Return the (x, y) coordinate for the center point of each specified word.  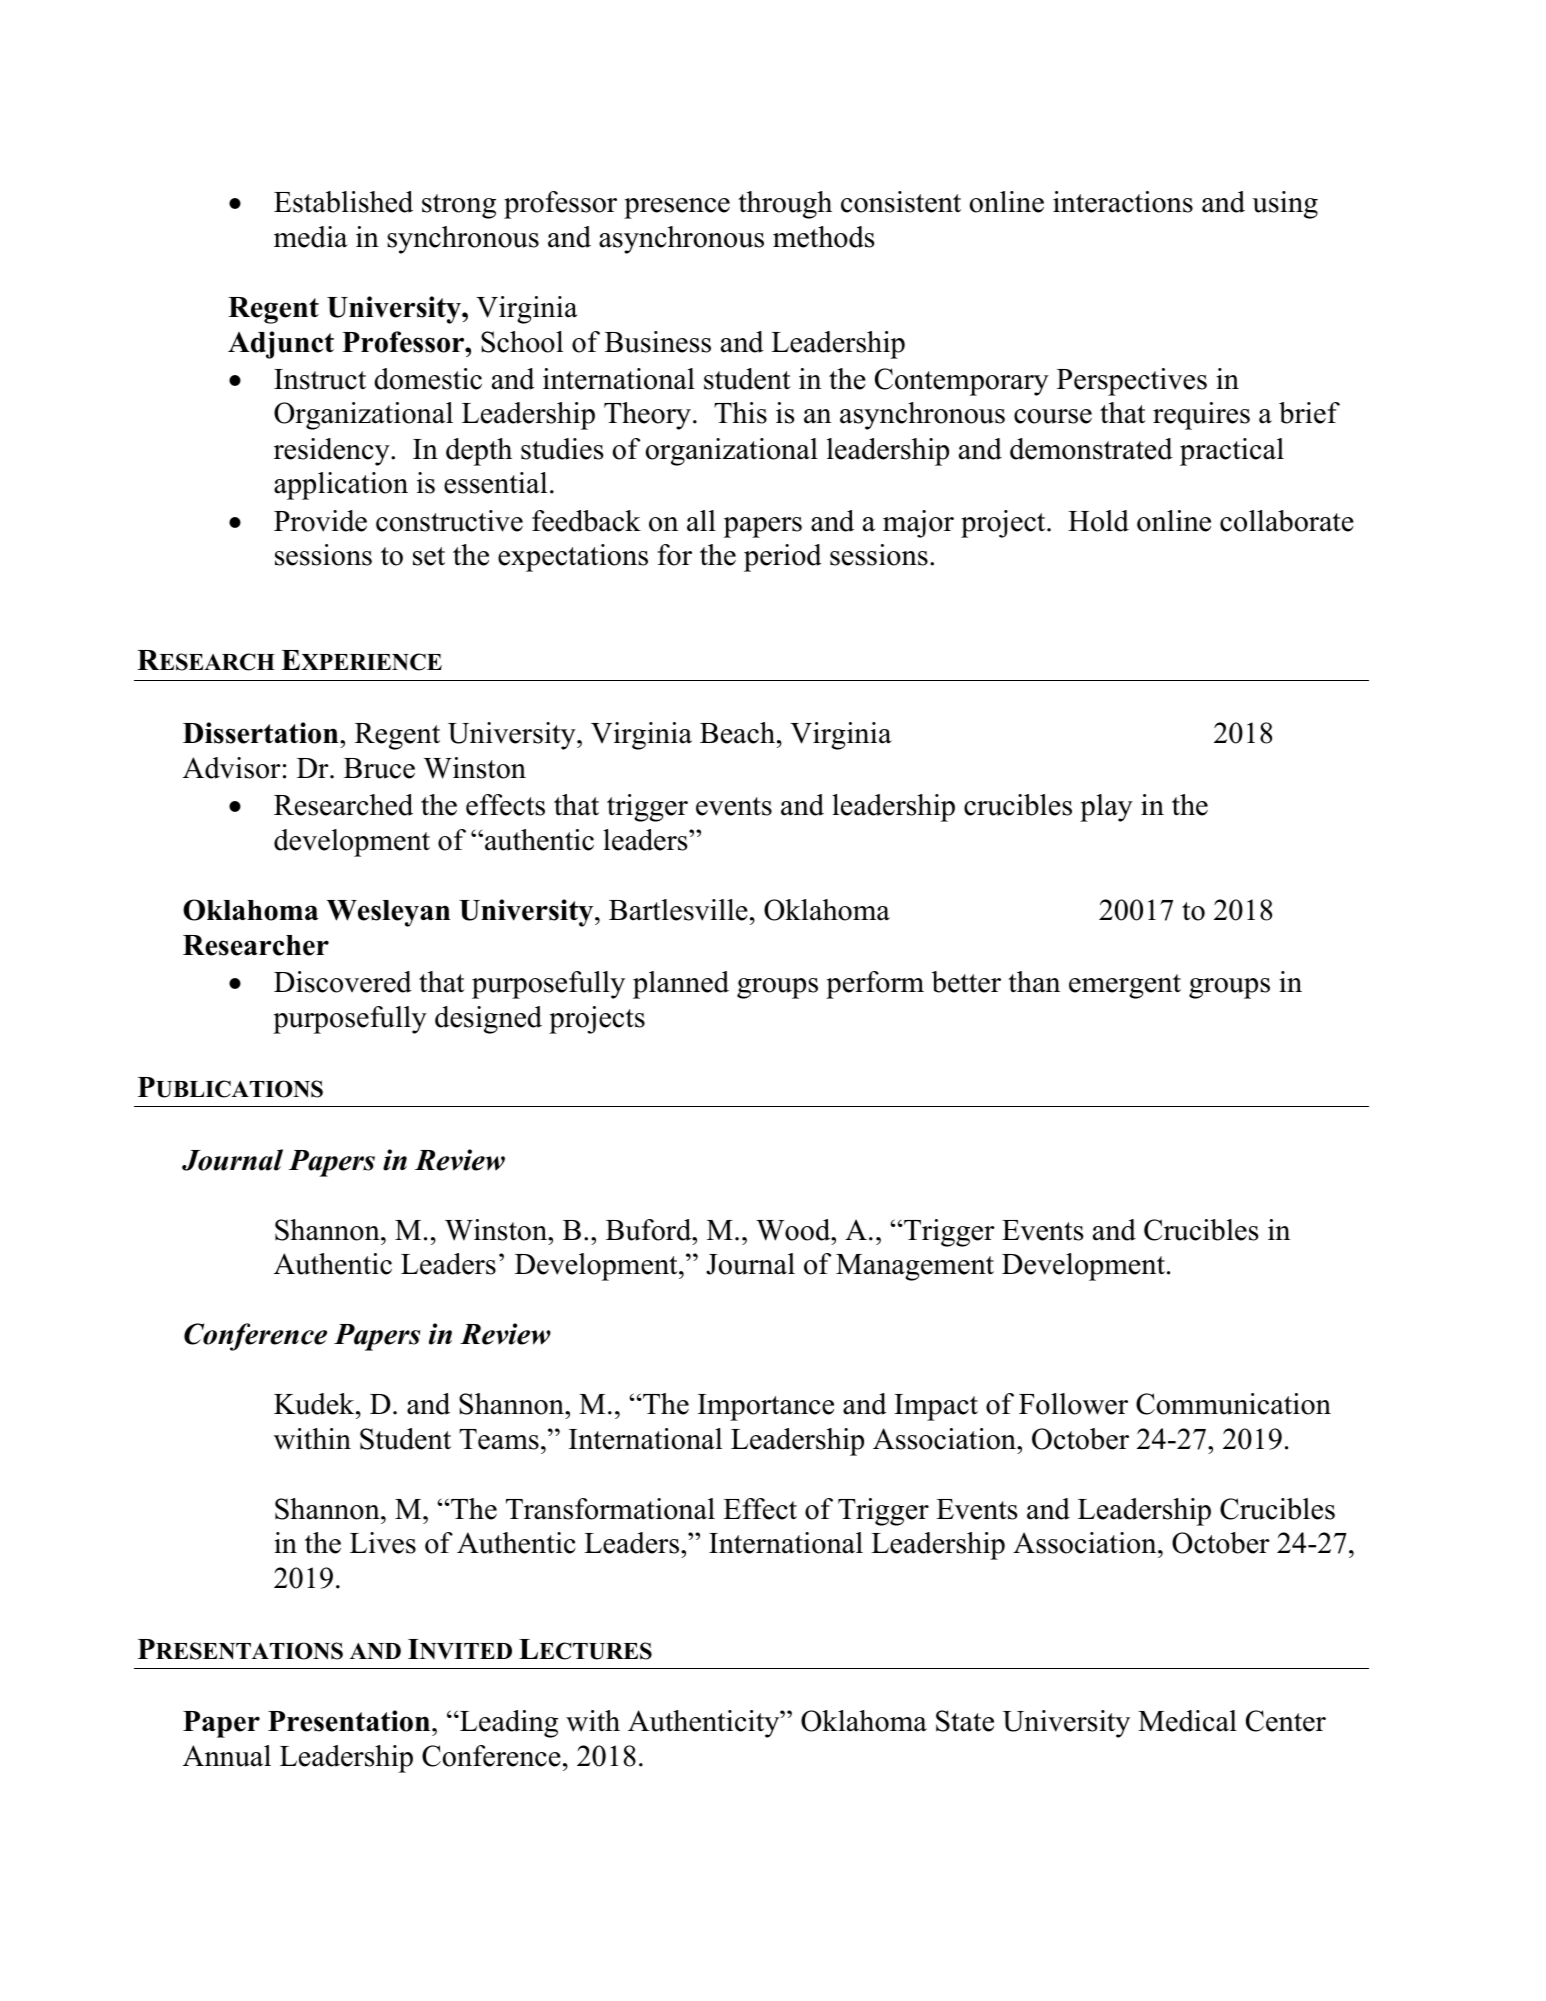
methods (824, 237)
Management (915, 1267)
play (1106, 808)
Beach (739, 733)
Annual (227, 1756)
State (965, 1721)
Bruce (379, 768)
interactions (1123, 202)
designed (488, 1020)
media (311, 237)
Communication (1233, 1404)
